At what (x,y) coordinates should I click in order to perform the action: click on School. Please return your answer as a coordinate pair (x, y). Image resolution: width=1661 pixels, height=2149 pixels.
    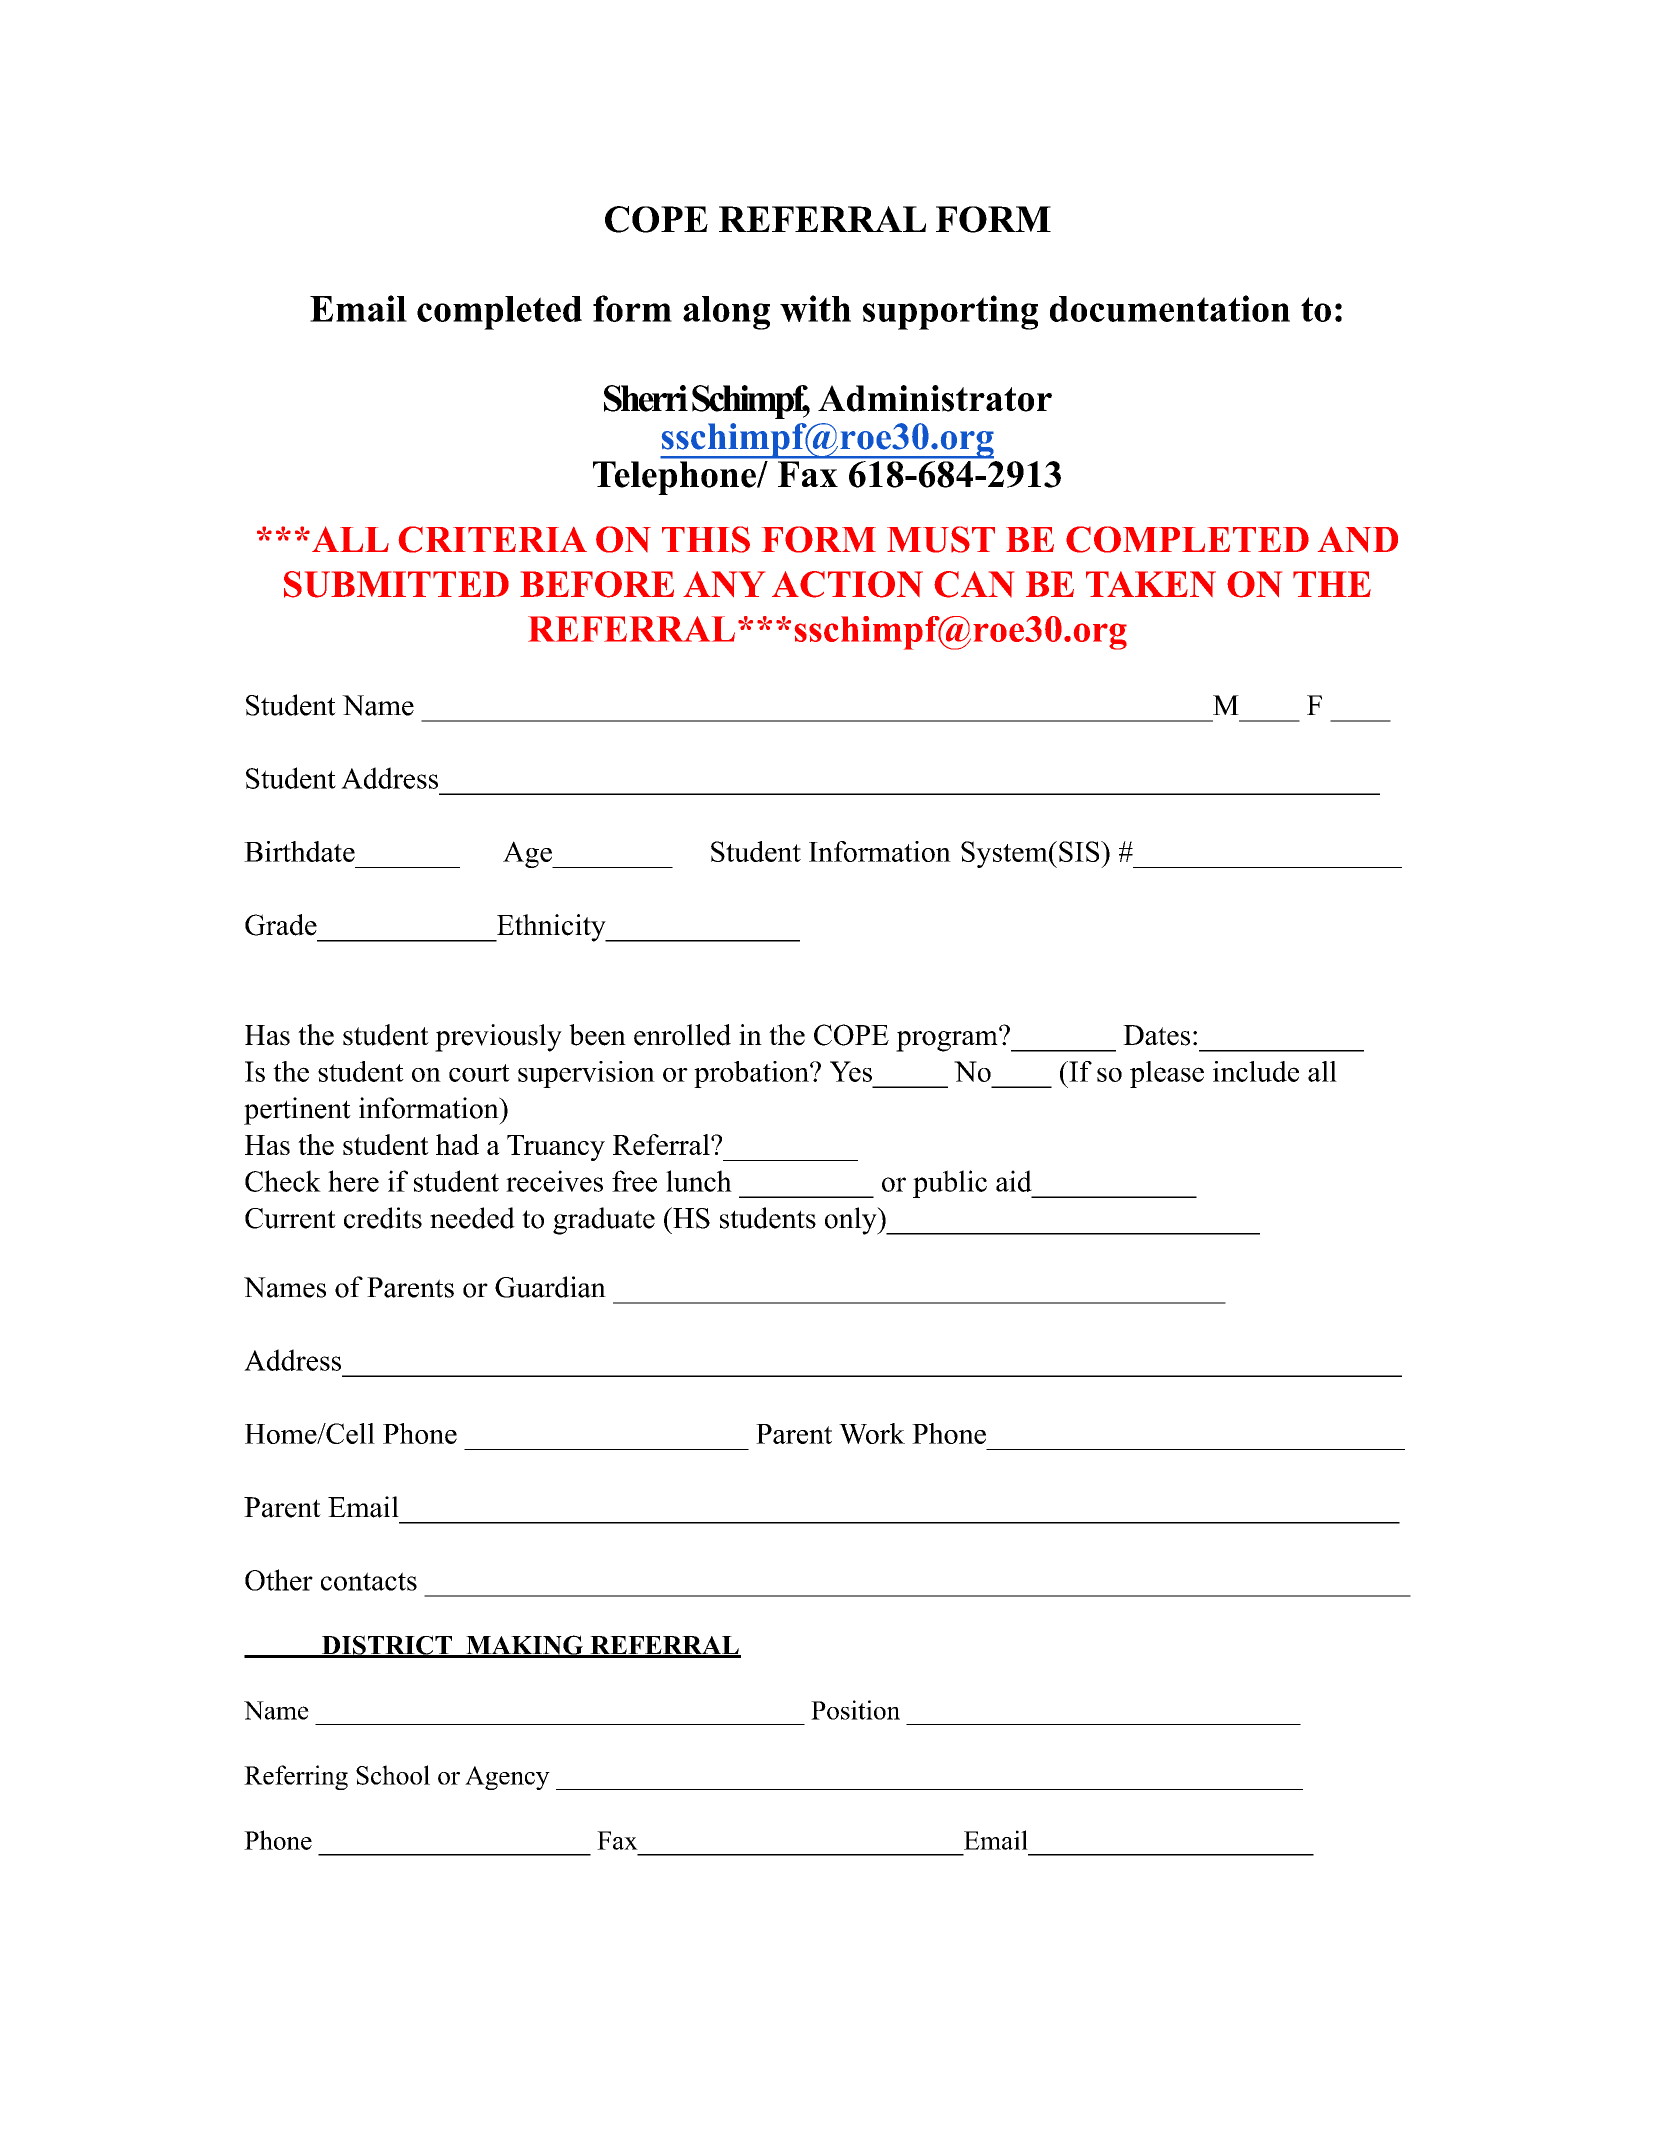
    Looking at the image, I should click on (393, 1775).
